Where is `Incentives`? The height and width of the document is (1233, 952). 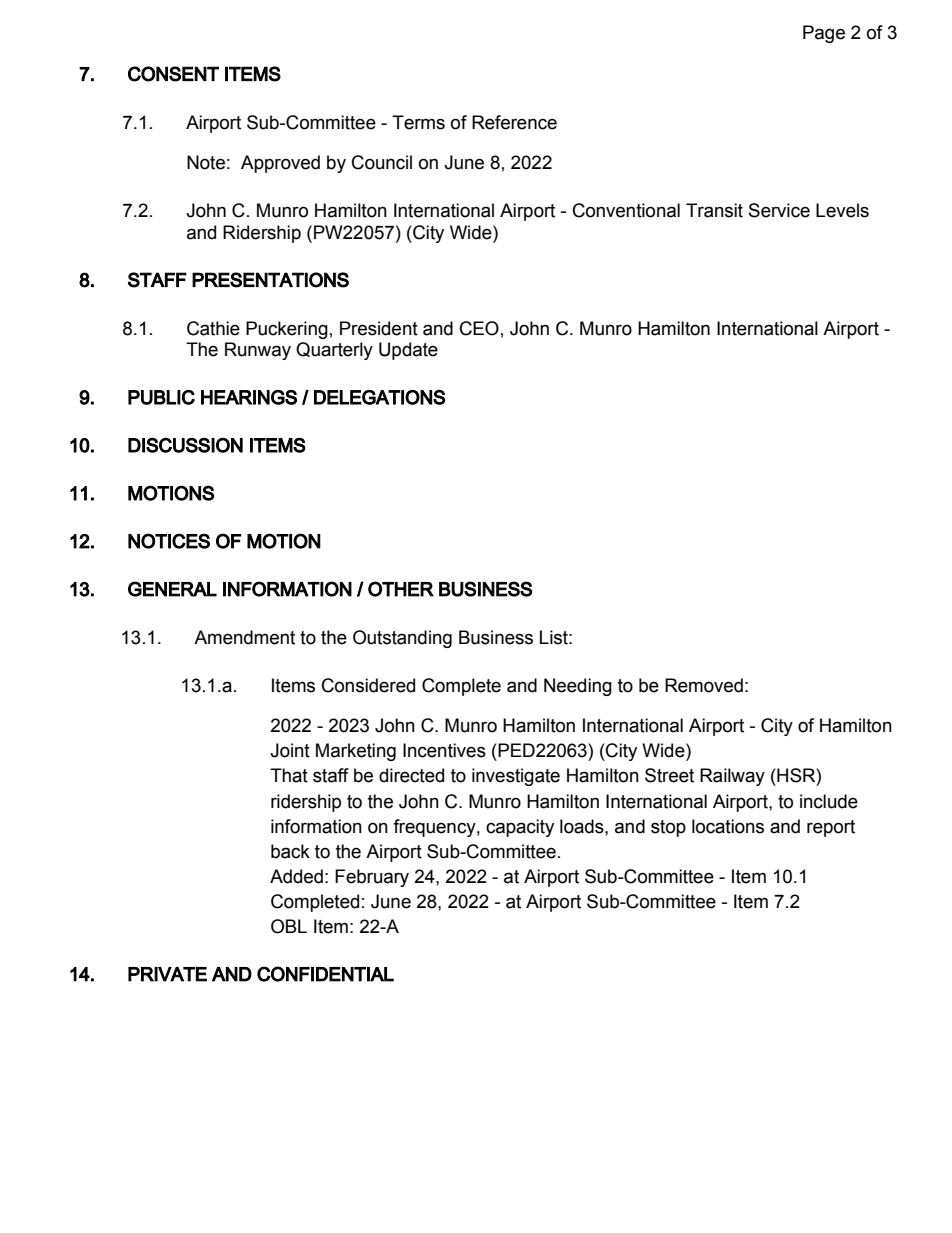
Incentives is located at coordinates (444, 750).
